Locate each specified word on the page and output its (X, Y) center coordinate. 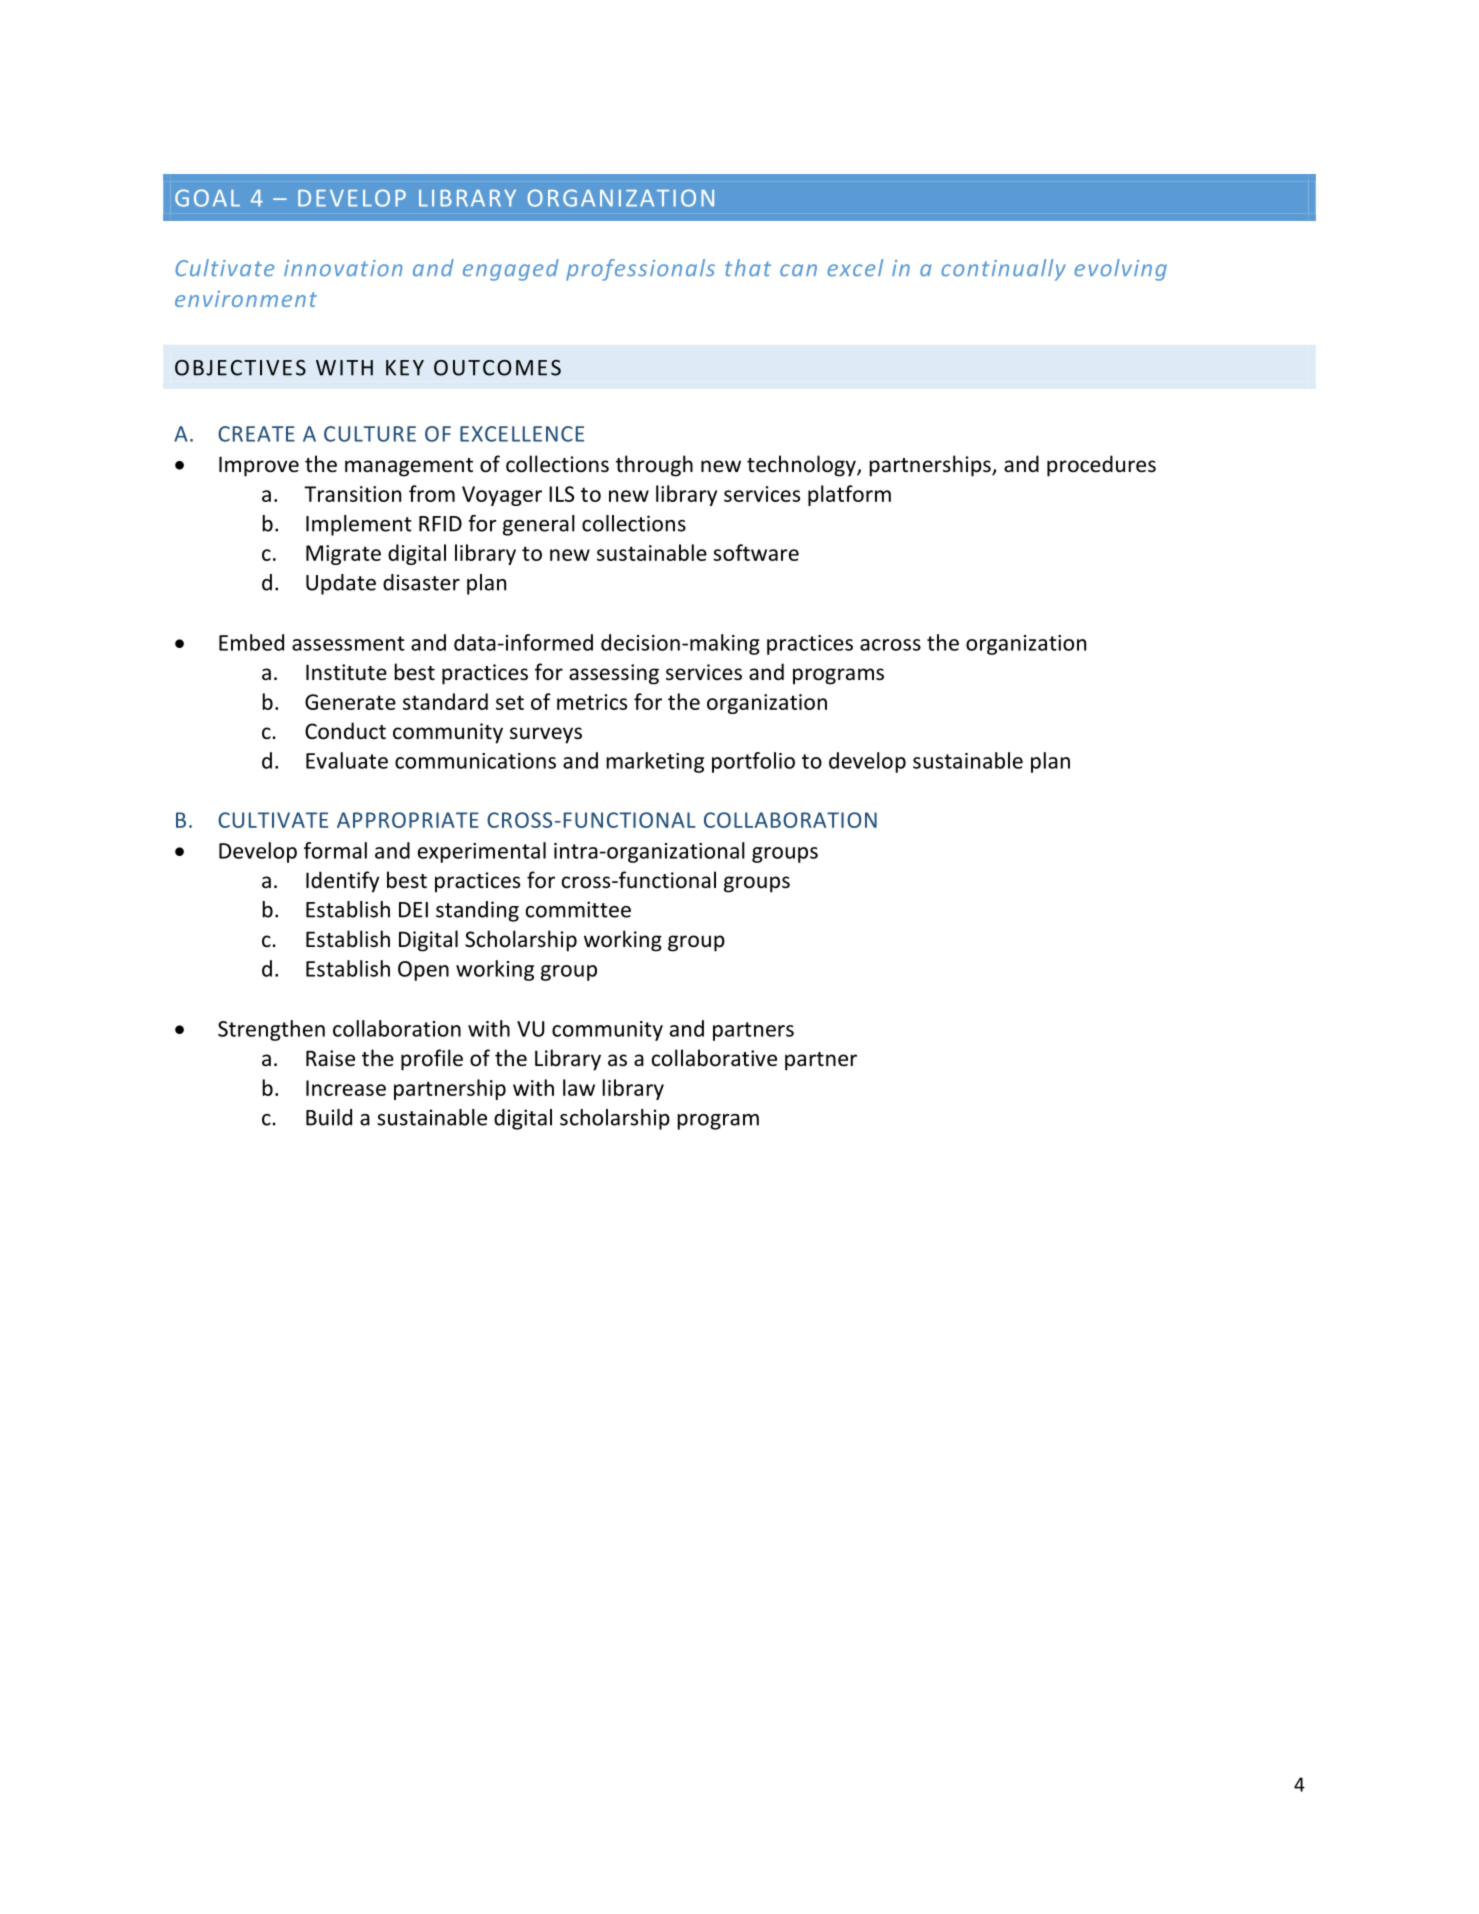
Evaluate (347, 760)
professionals (640, 270)
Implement (359, 525)
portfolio (753, 762)
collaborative (714, 1058)
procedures (1101, 466)
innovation (343, 268)
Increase (346, 1088)
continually (1003, 270)
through (654, 466)
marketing (655, 762)
